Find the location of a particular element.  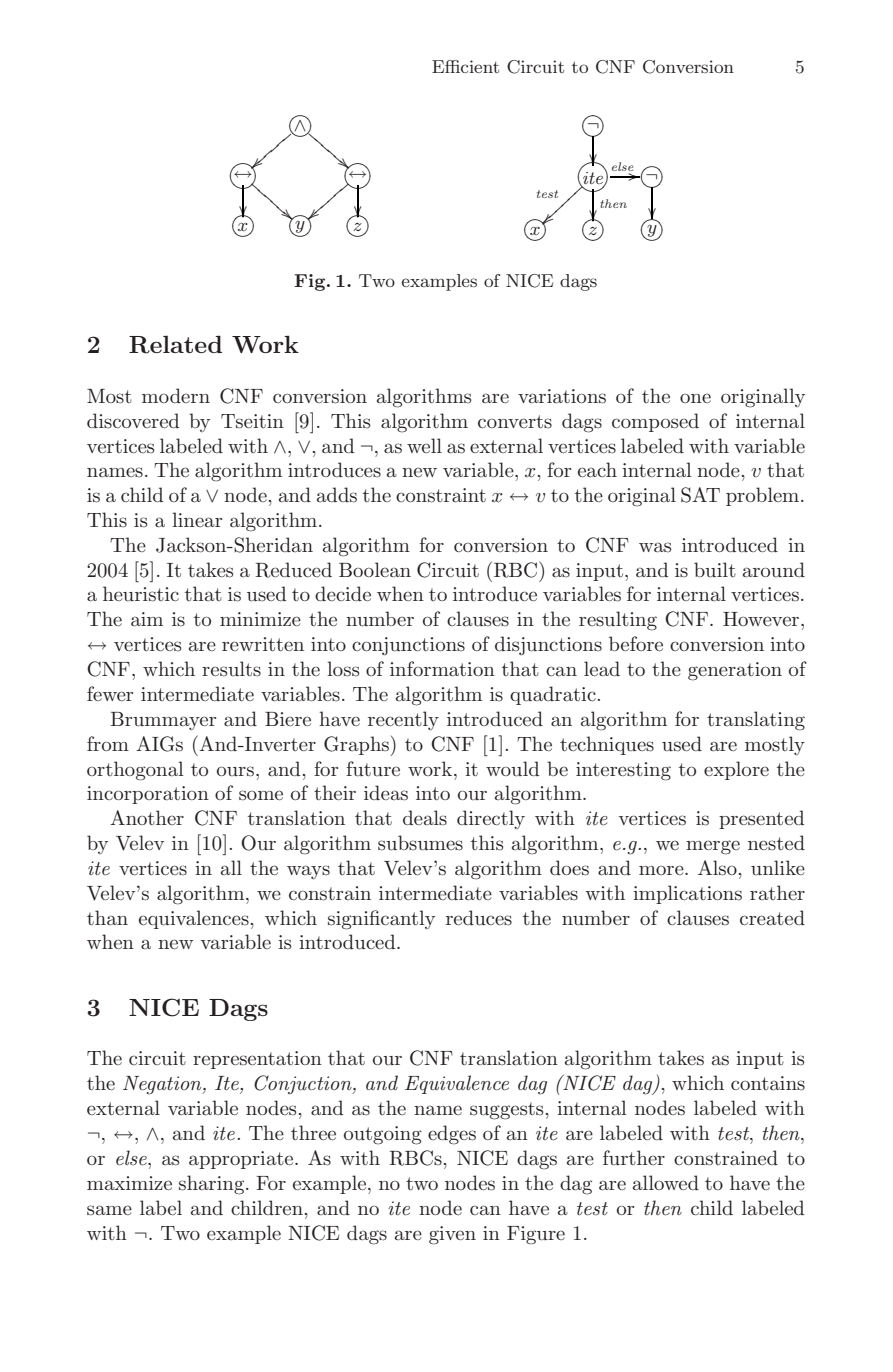

incorporation is located at coordinates (148, 795).
